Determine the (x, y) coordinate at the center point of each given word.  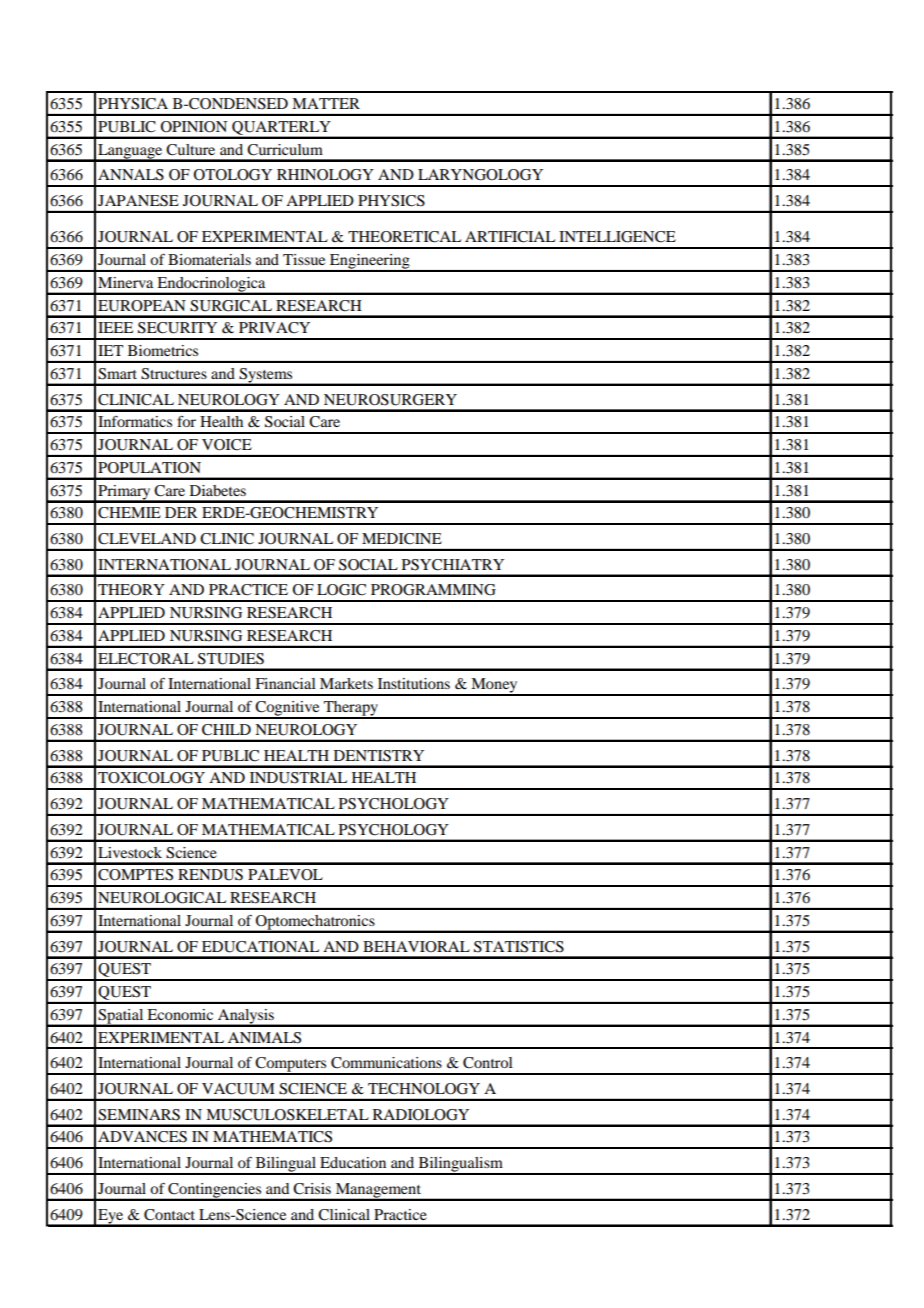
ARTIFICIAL (510, 237)
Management (378, 1191)
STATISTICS (519, 947)
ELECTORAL (146, 659)
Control (488, 1063)
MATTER (326, 103)
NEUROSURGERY (390, 400)
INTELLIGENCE (617, 237)
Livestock (130, 852)
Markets (346, 683)
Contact (169, 1215)
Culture (190, 150)
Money (494, 686)
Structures (174, 374)
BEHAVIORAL (416, 947)
